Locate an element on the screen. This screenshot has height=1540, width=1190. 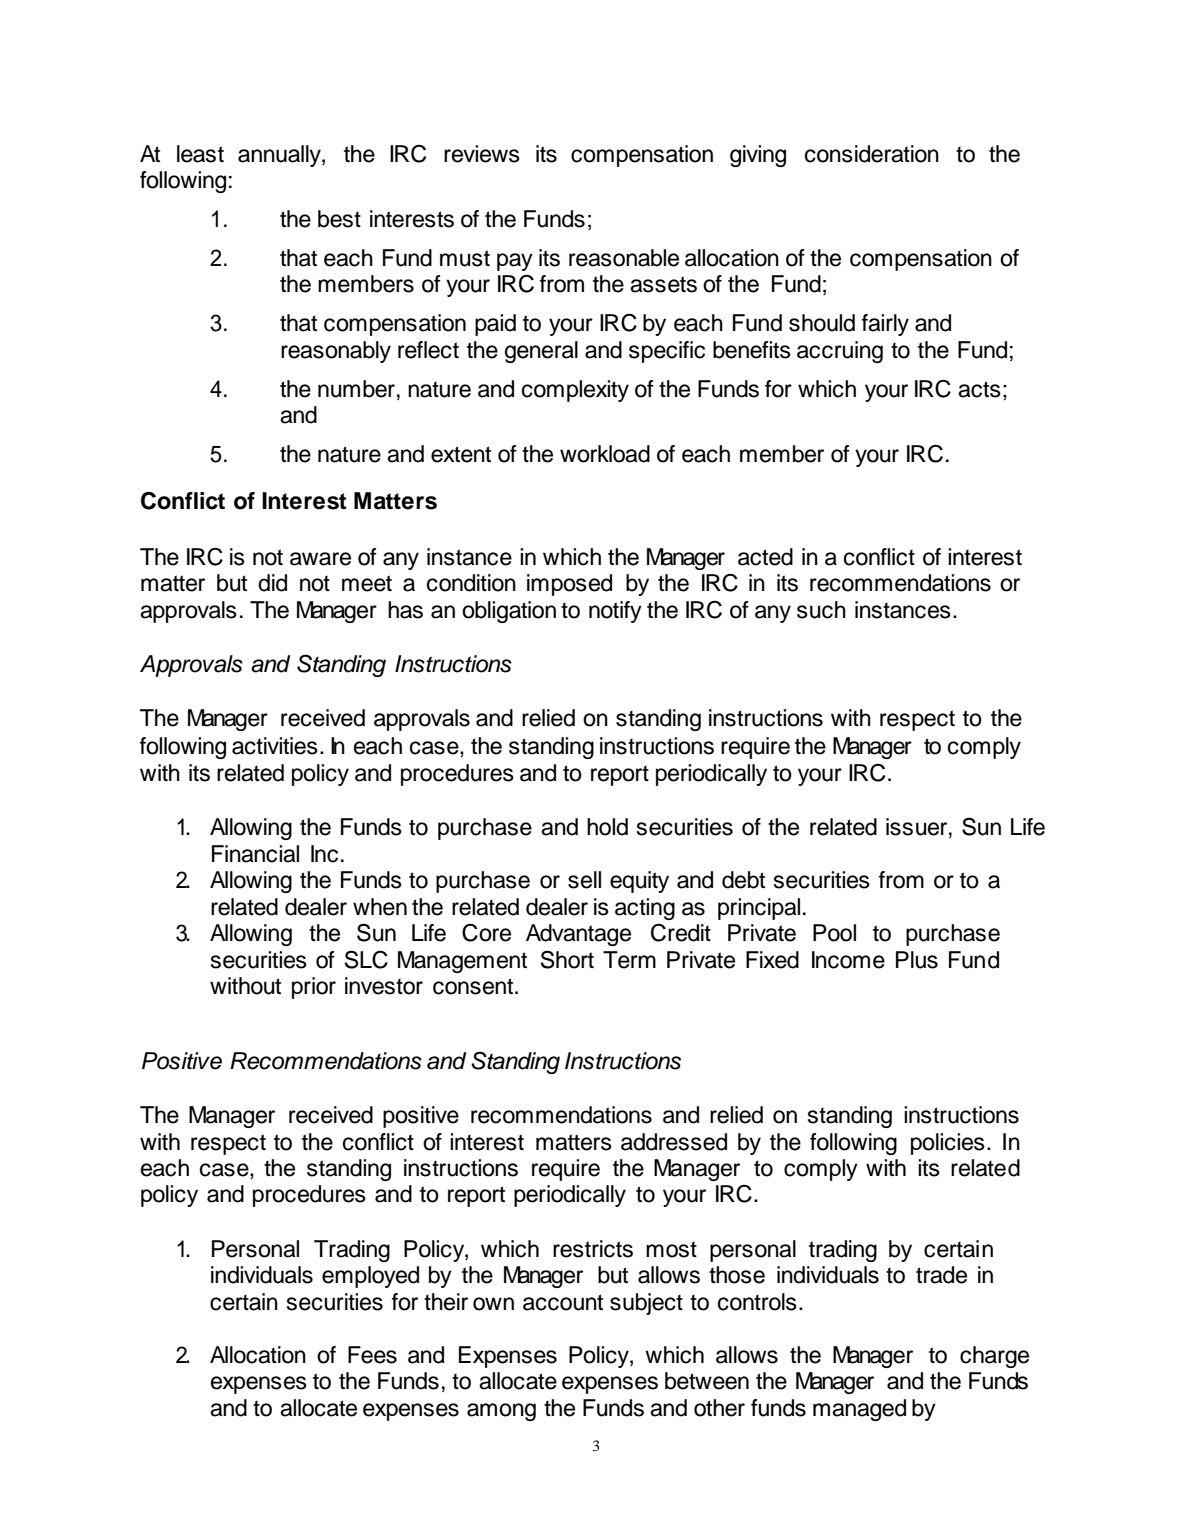
managed is located at coordinates (859, 1410).
